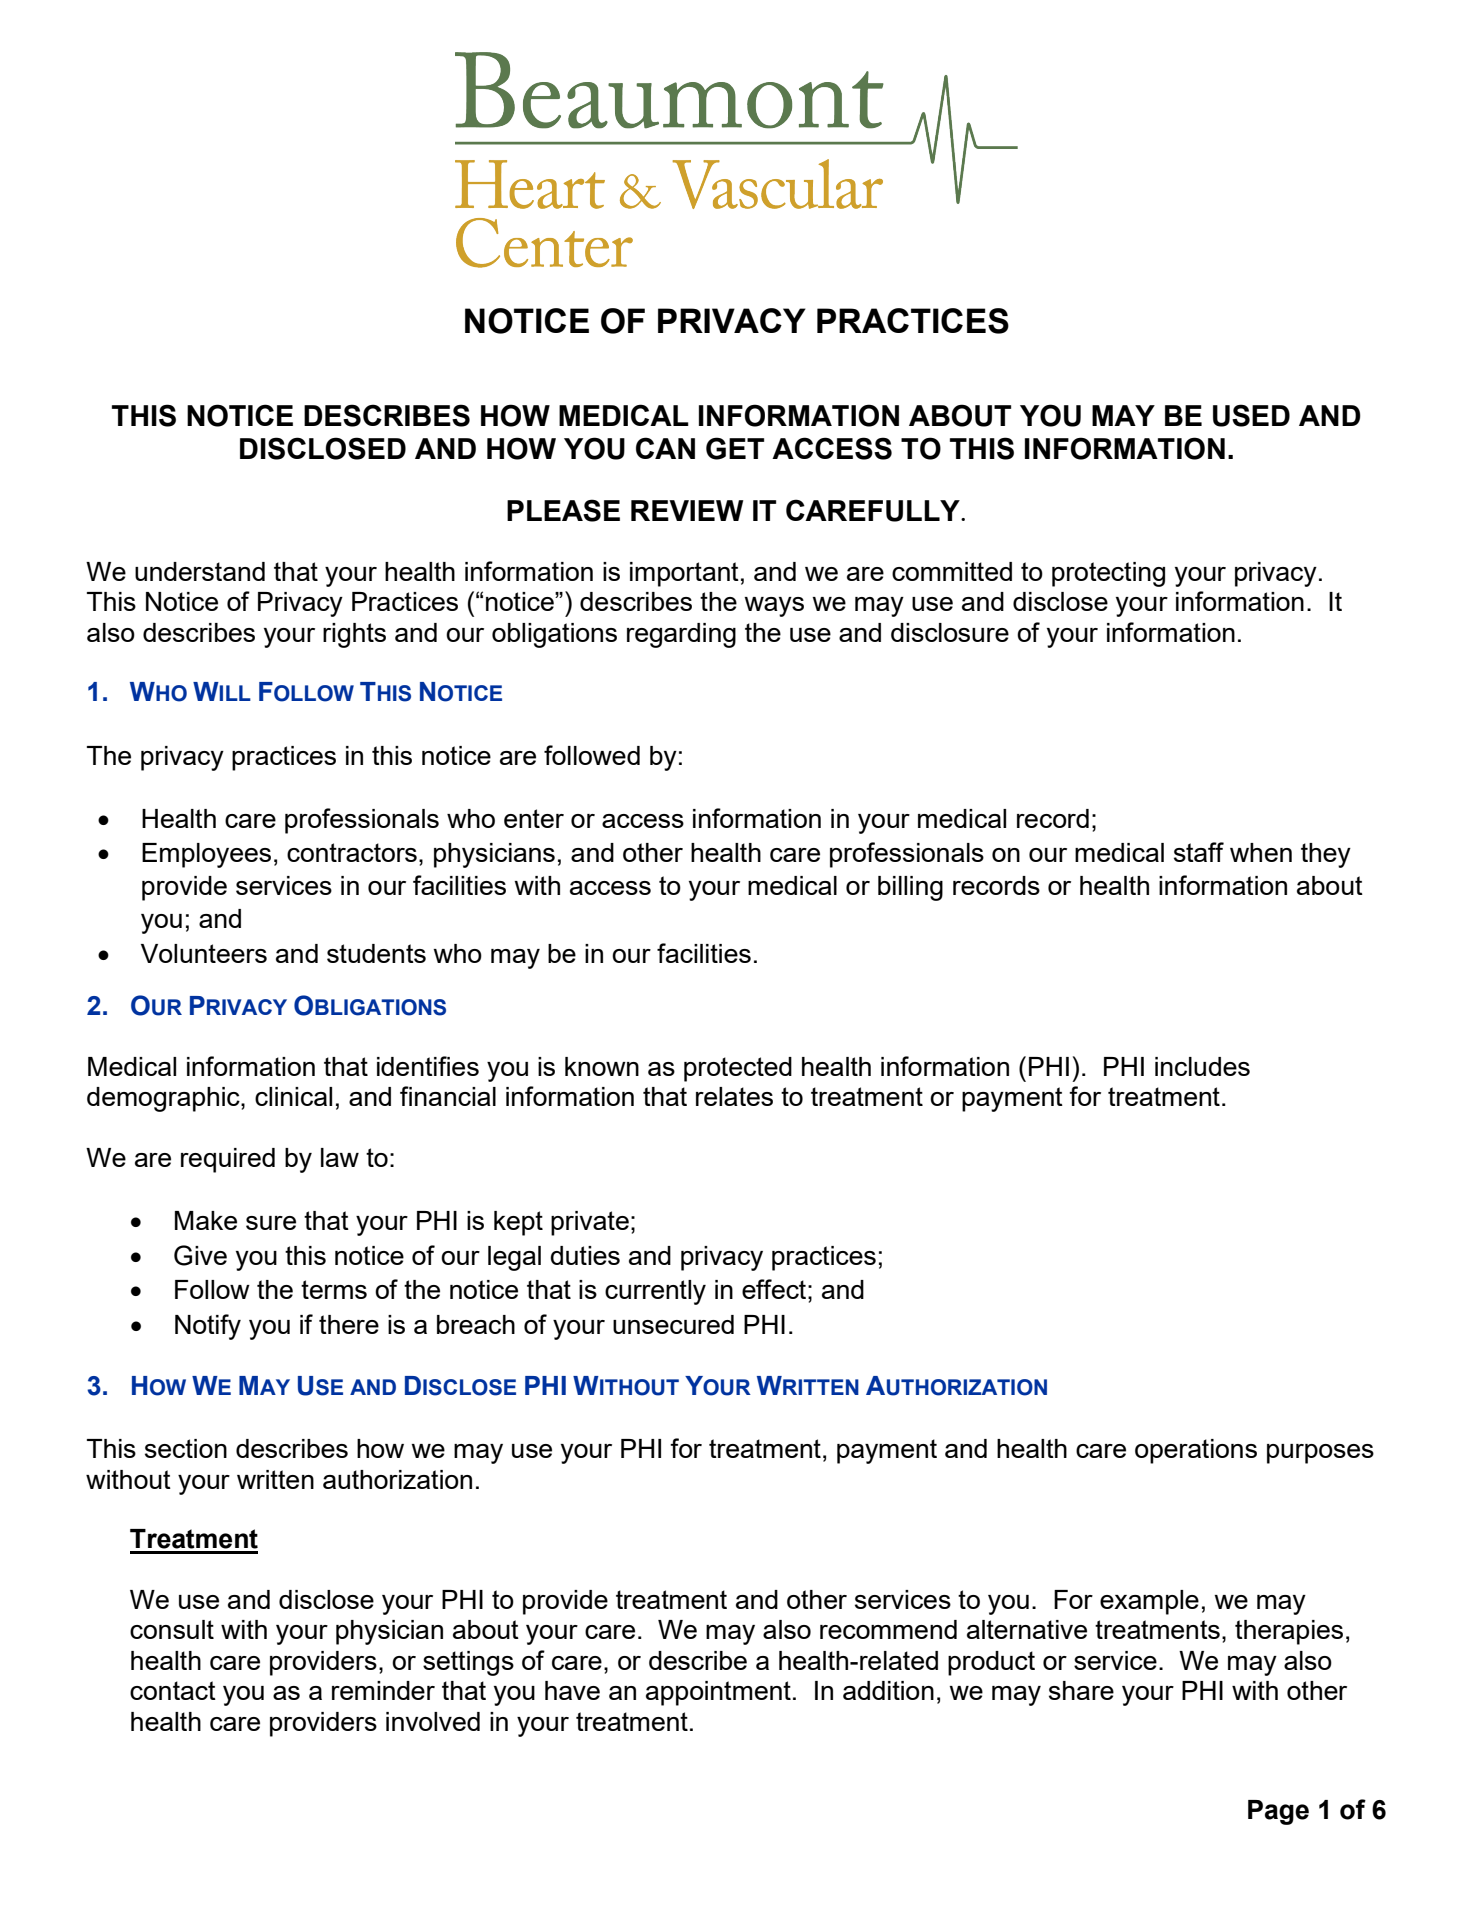 This screenshot has width=1473, height=1907. I want to click on includes, so click(1202, 1066).
